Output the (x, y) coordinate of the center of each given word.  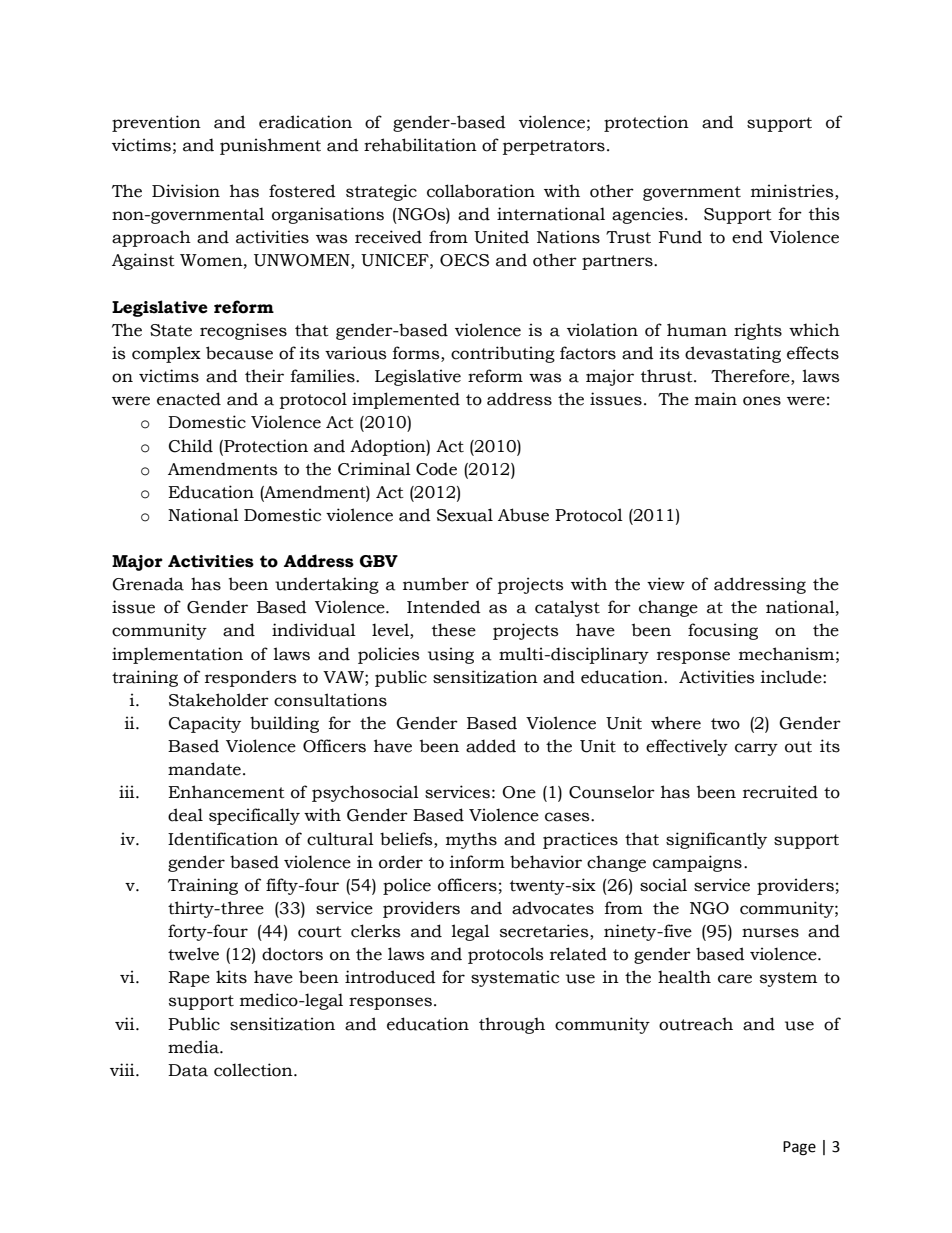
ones (762, 401)
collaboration (481, 191)
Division (186, 191)
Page (799, 1148)
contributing (503, 354)
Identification (223, 839)
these (454, 630)
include (792, 677)
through (512, 1025)
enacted (189, 399)
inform (477, 862)
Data (188, 1070)
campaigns (697, 863)
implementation (177, 655)
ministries (793, 192)
